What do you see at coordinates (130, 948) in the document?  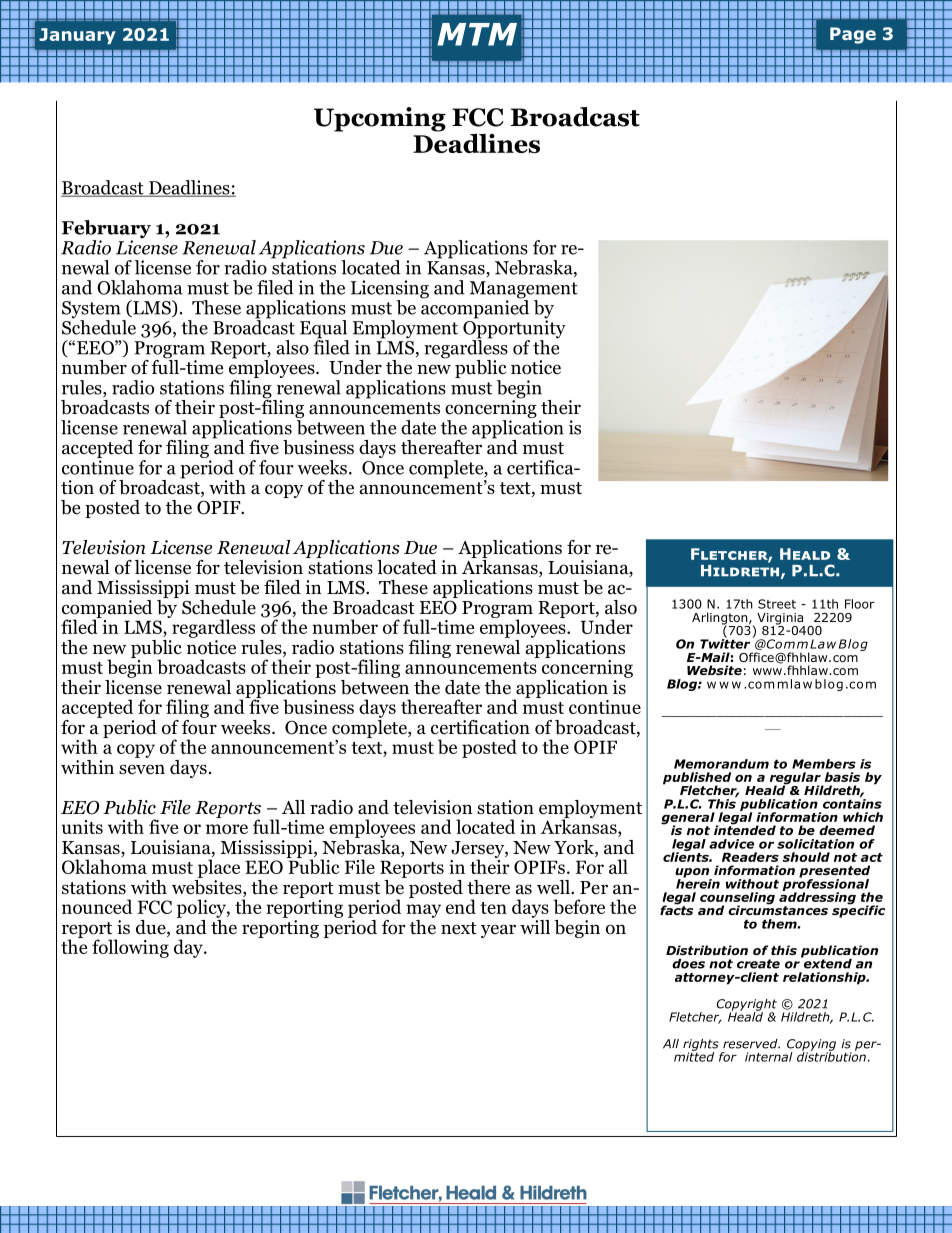 I see `following` at bounding box center [130, 948].
